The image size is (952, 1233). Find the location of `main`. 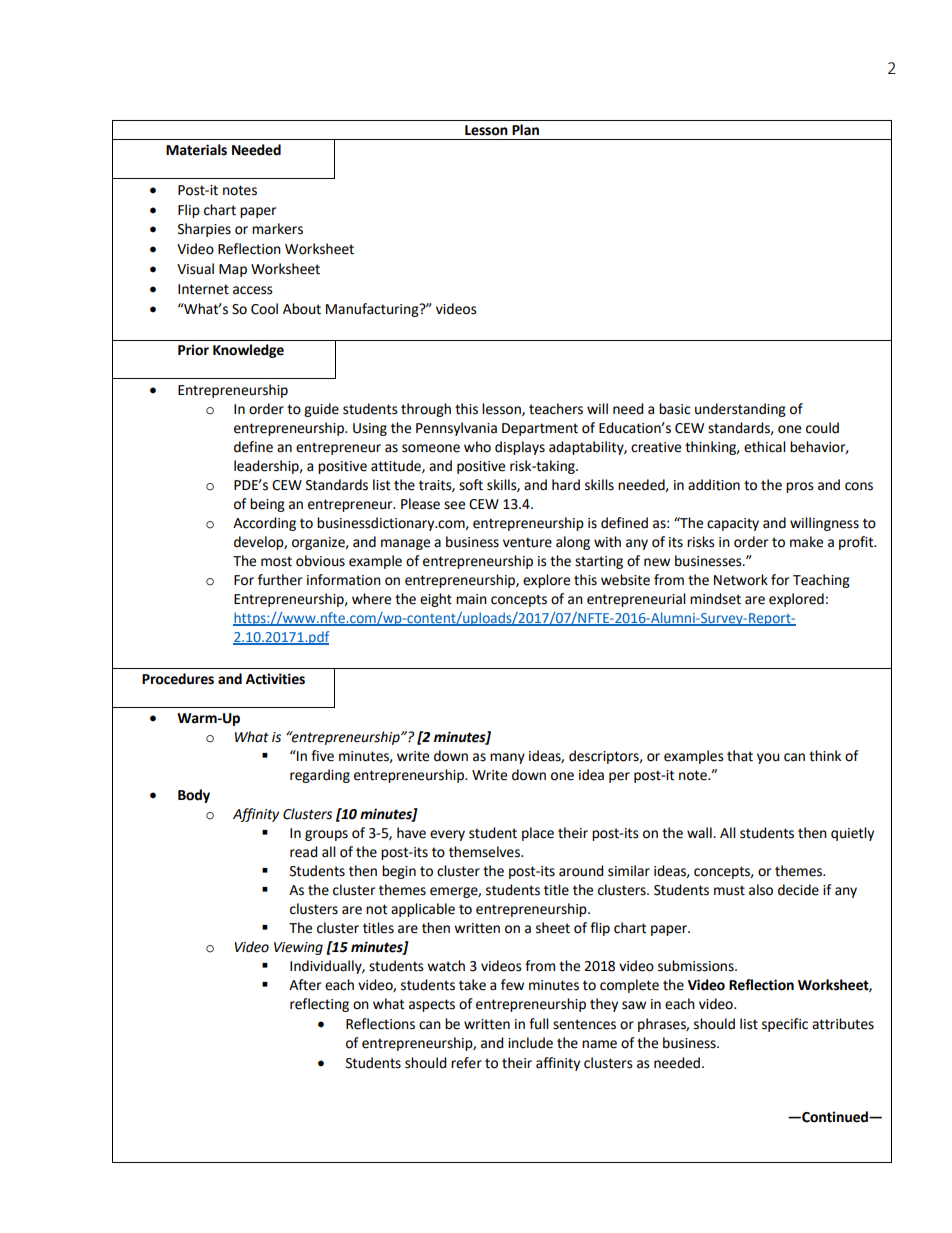

main is located at coordinates (471, 599).
